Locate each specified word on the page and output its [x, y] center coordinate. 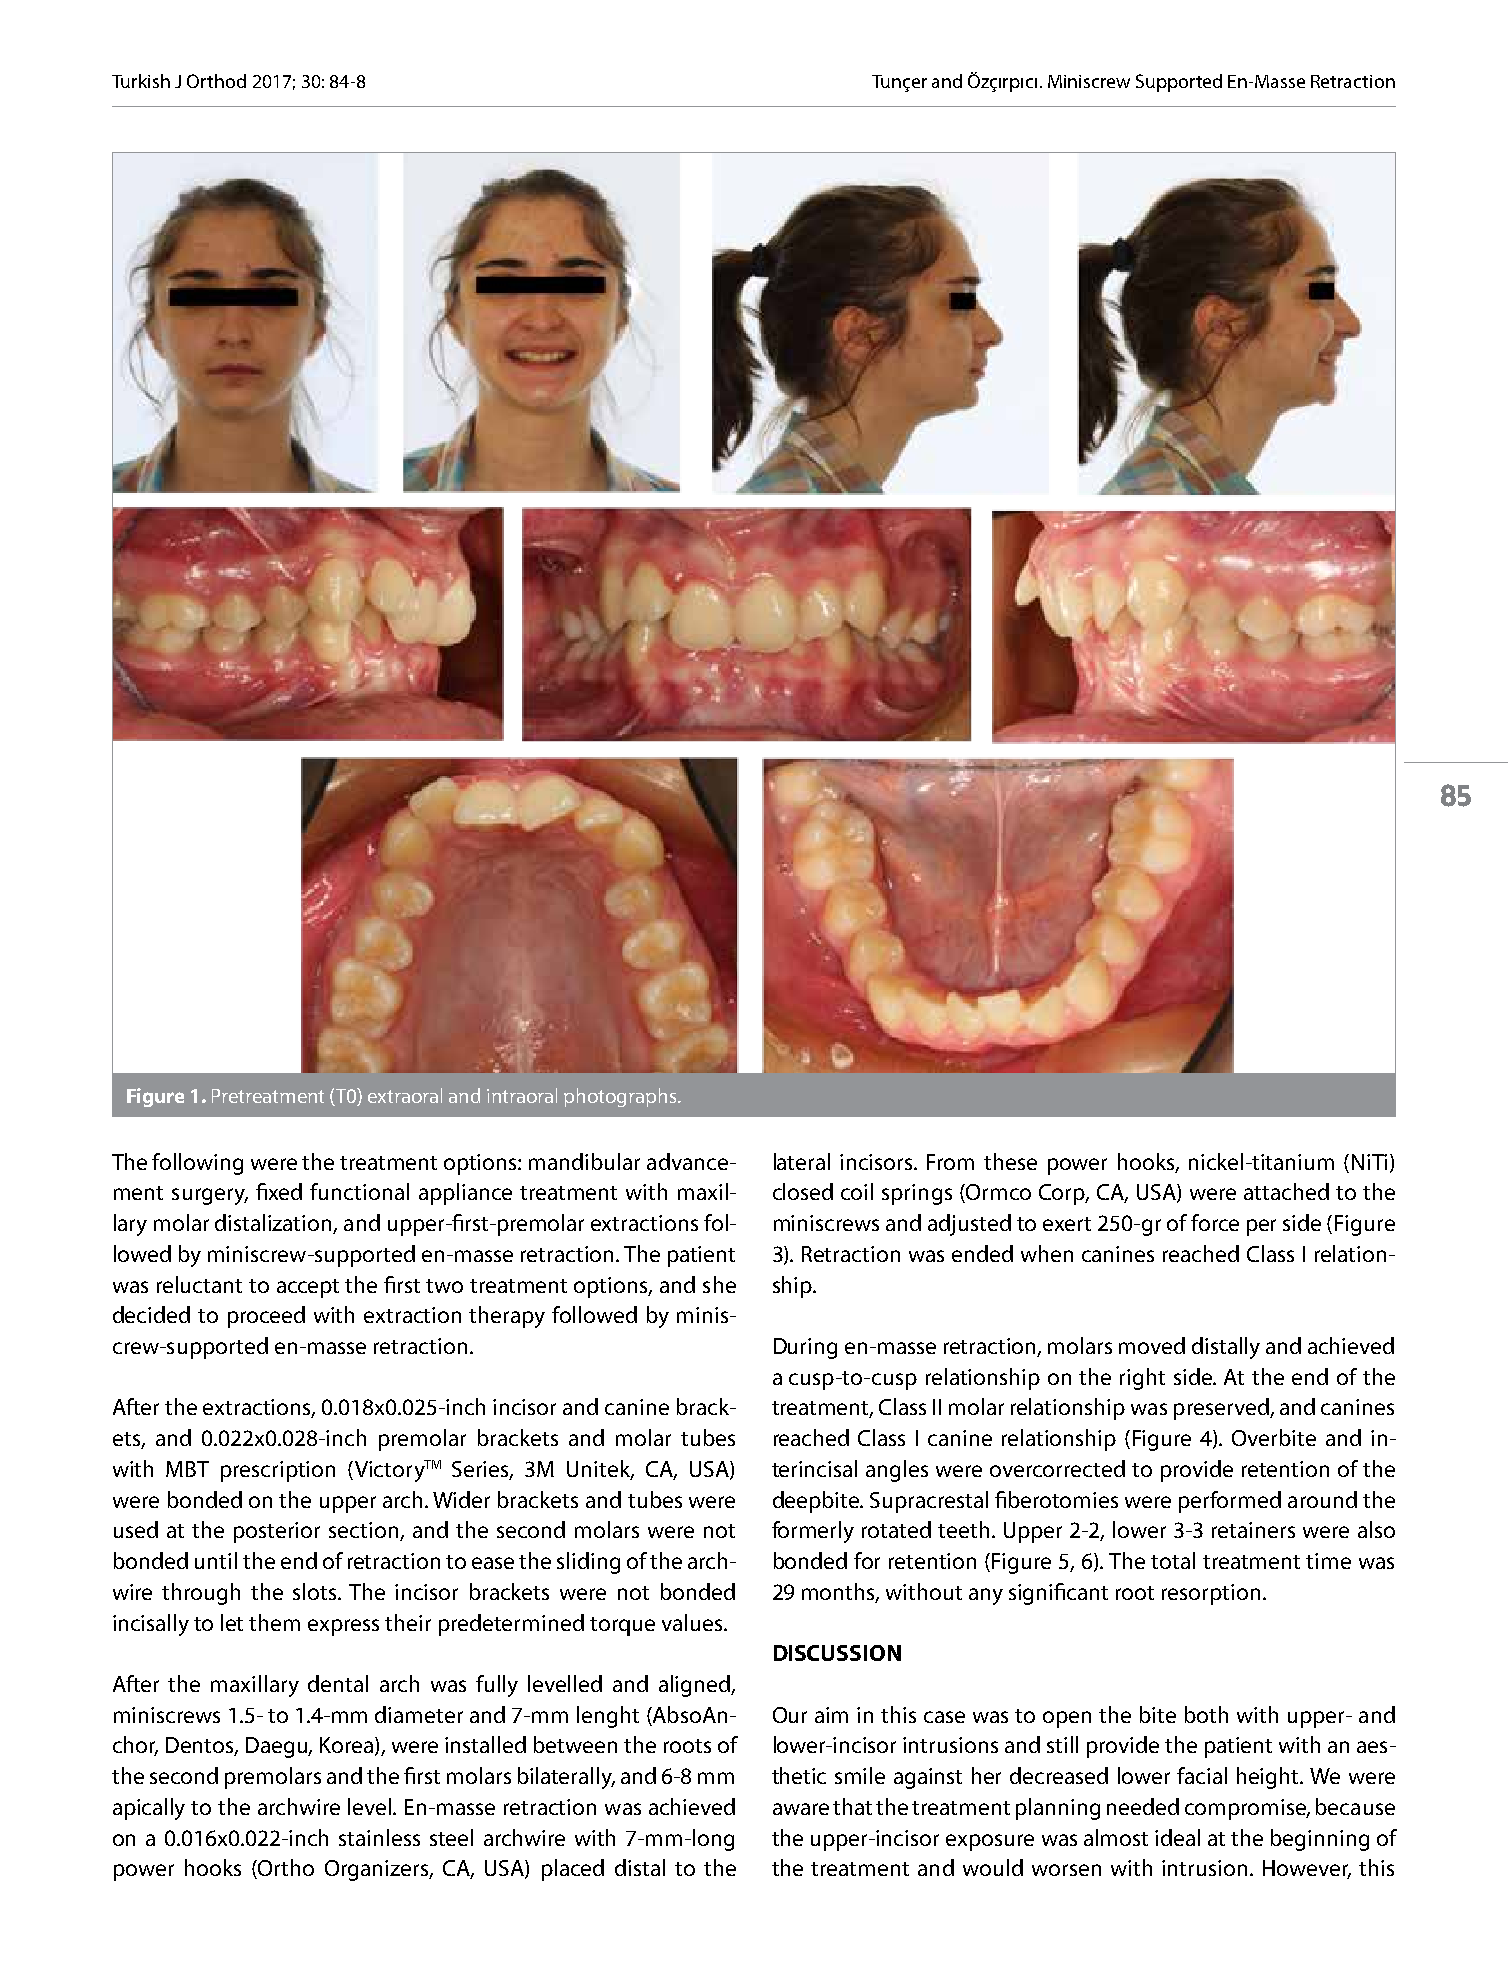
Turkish [141, 81]
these [1010, 1161]
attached [1286, 1191]
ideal [1177, 1837]
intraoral [522, 1095]
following [197, 1164]
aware [801, 1809]
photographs [621, 1097]
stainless [379, 1837]
